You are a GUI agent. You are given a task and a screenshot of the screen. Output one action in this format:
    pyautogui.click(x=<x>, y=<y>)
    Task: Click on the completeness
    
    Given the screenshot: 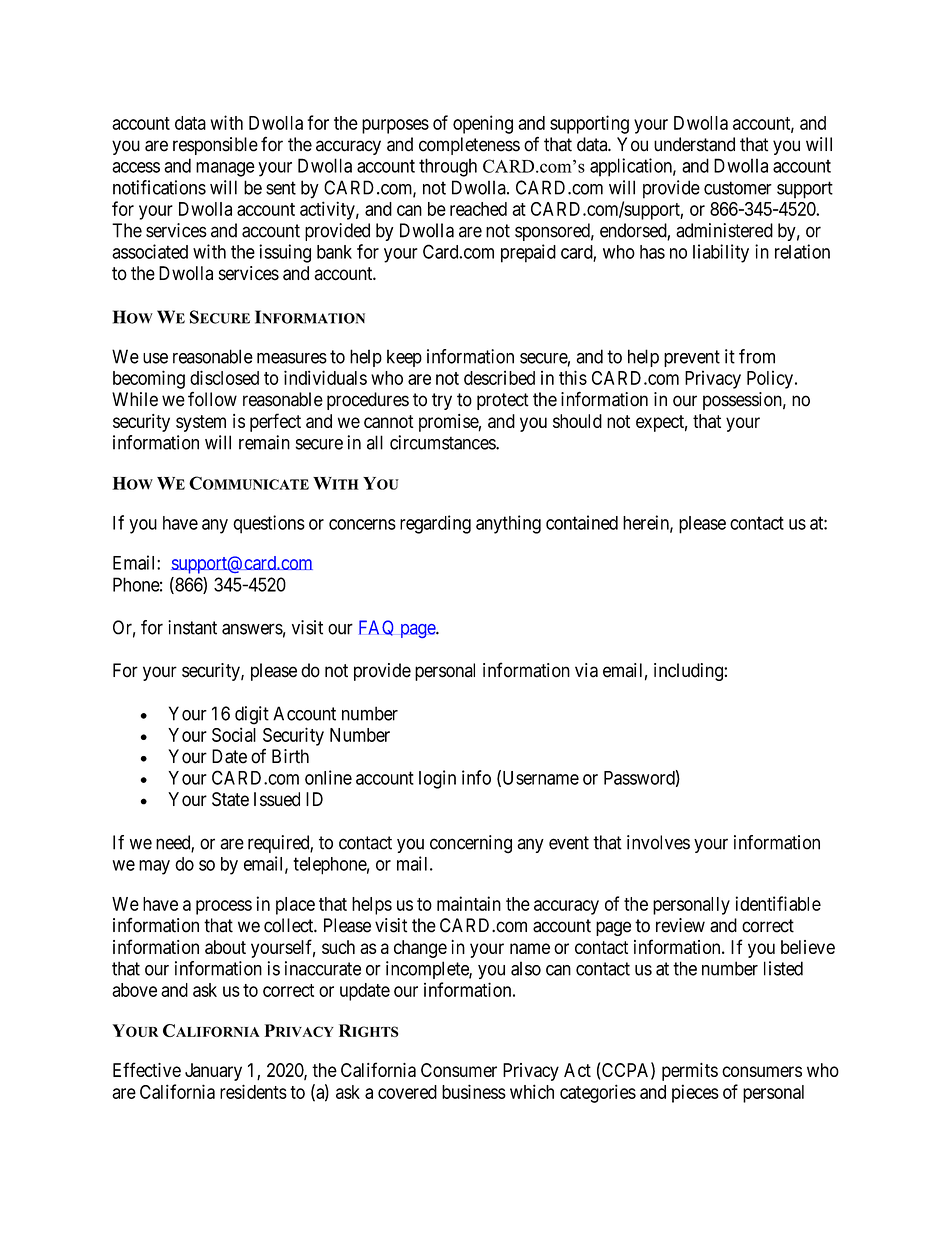 What is the action you would take?
    pyautogui.click(x=469, y=146)
